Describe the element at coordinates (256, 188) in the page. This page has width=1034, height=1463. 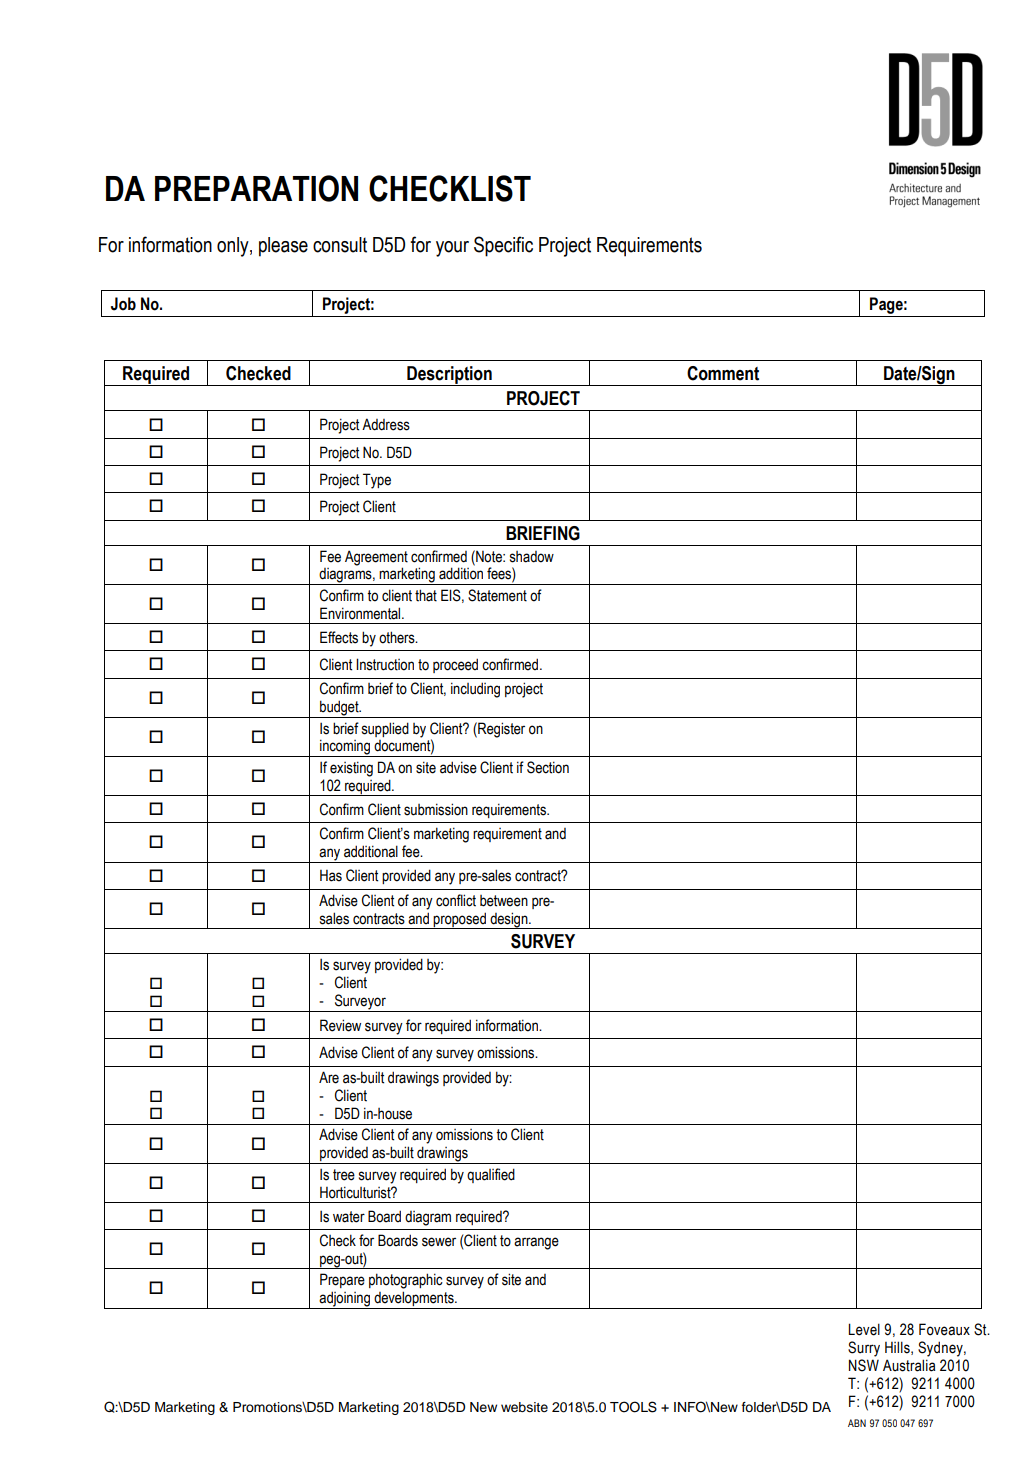
I see `PREPARATION` at that location.
